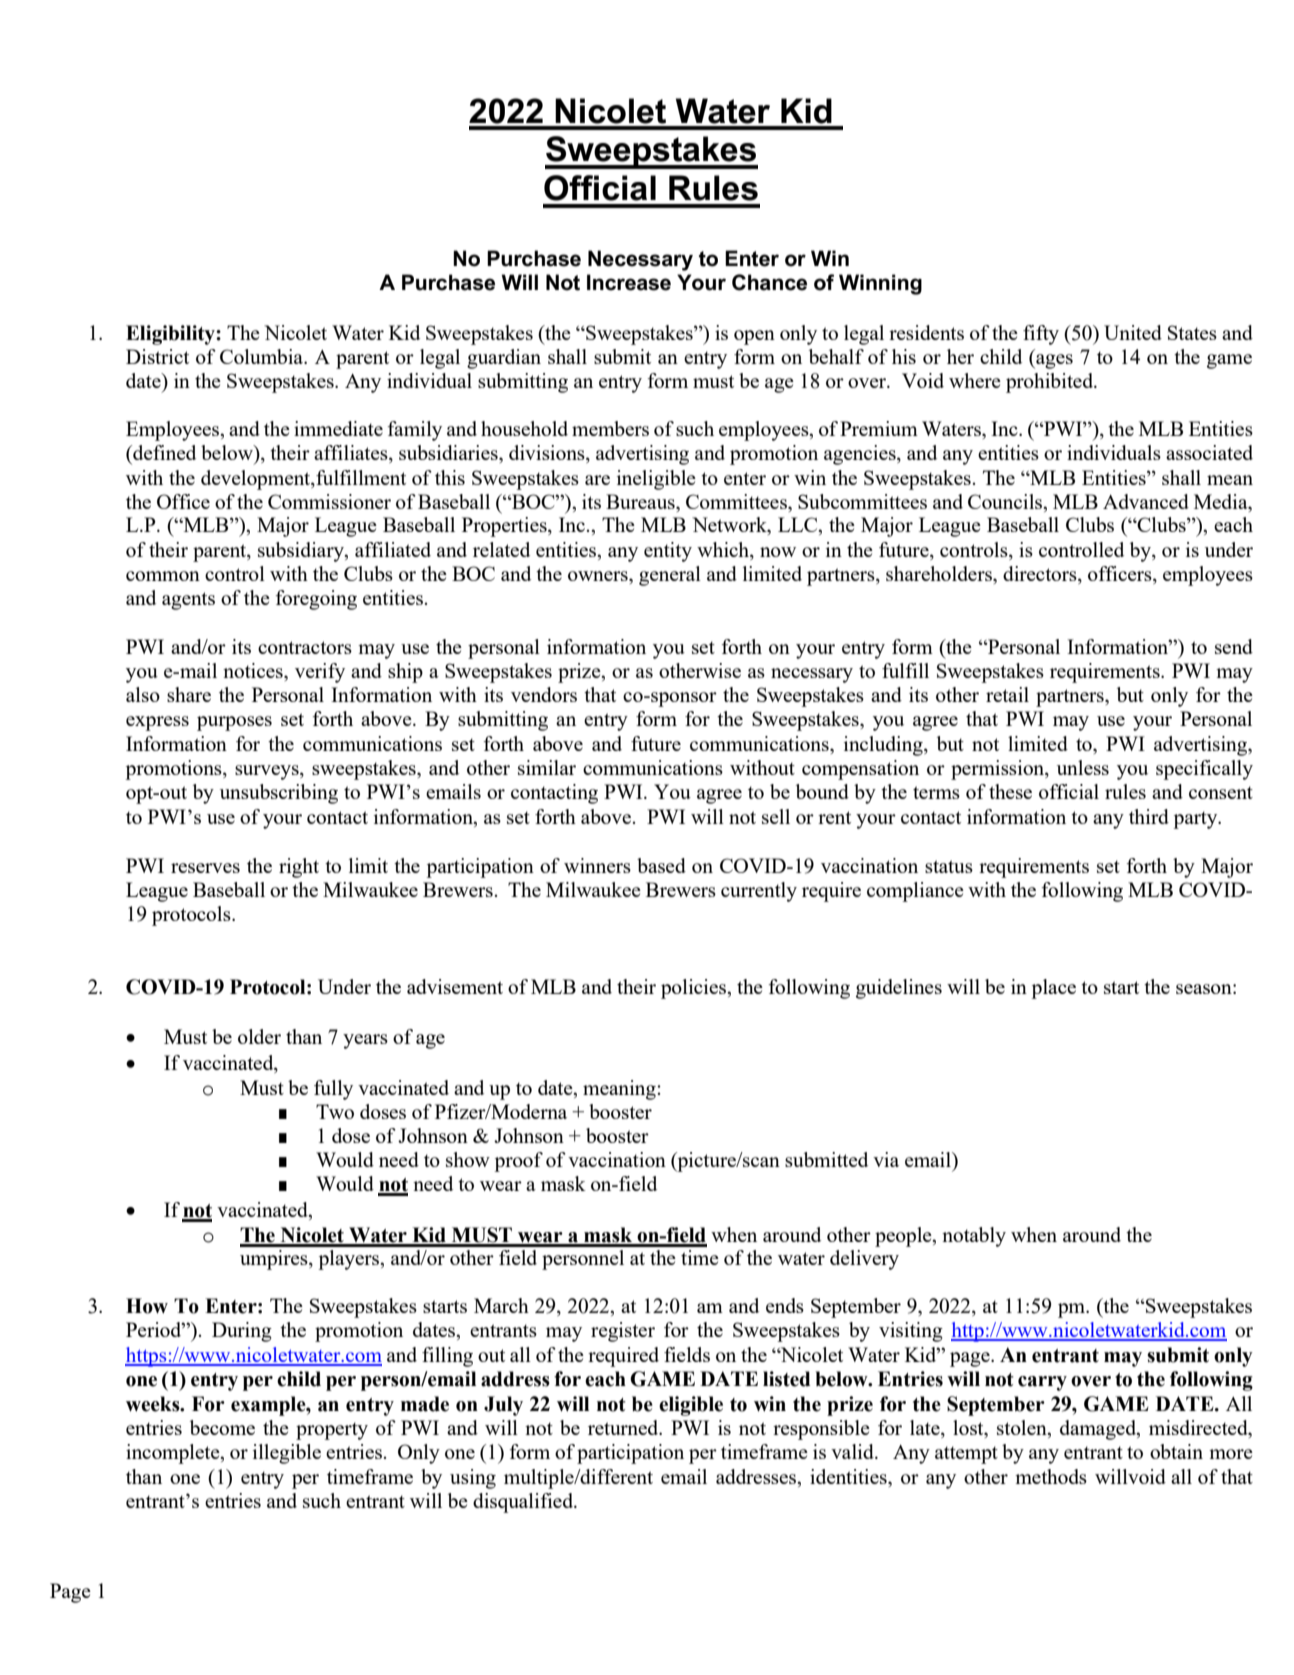 The image size is (1294, 1675). Describe the element at coordinates (624, 1427) in the screenshot. I see `returned` at that location.
